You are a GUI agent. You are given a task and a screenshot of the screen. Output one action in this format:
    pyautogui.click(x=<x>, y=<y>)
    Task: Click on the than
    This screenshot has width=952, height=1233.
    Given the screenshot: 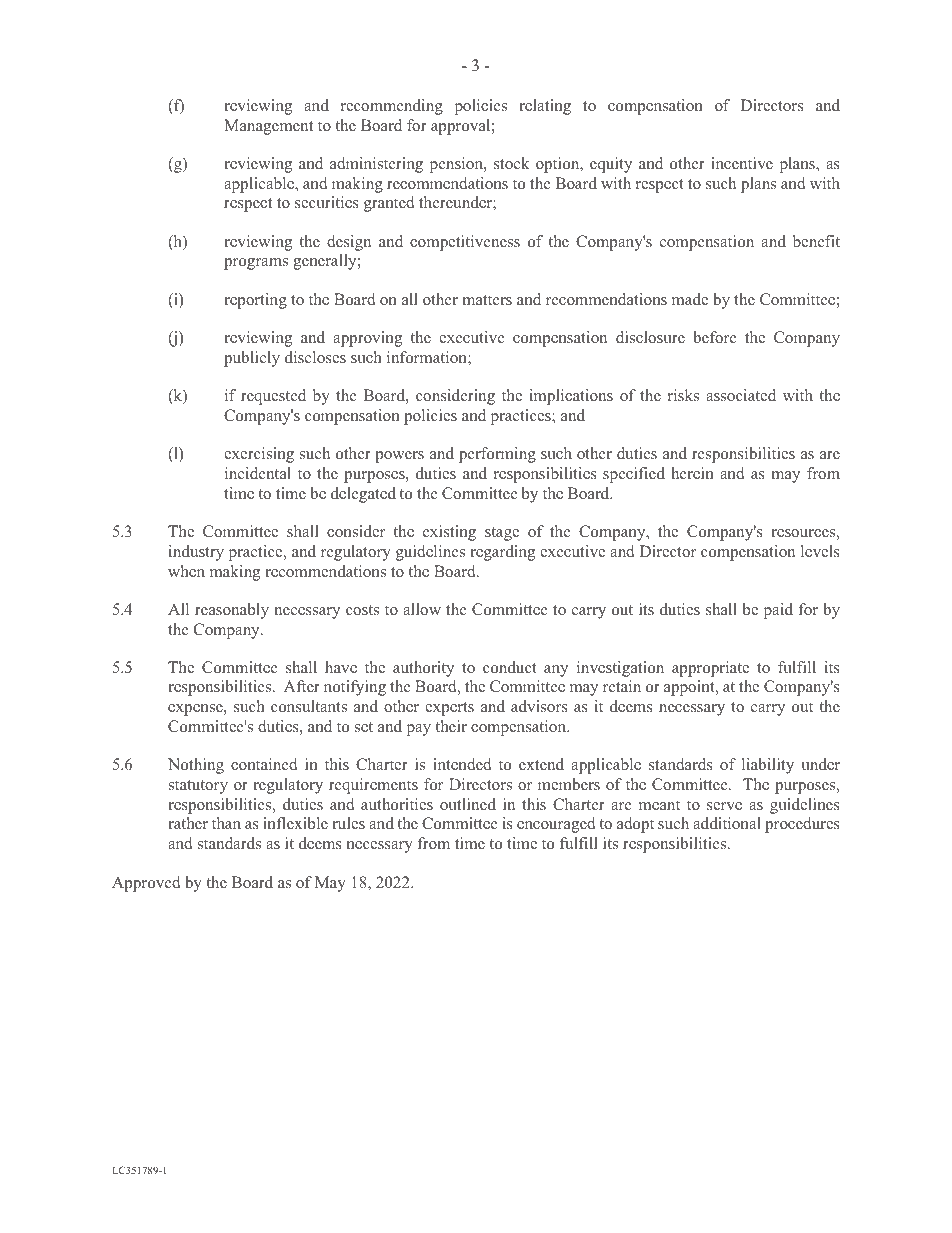 What is the action you would take?
    pyautogui.click(x=226, y=823)
